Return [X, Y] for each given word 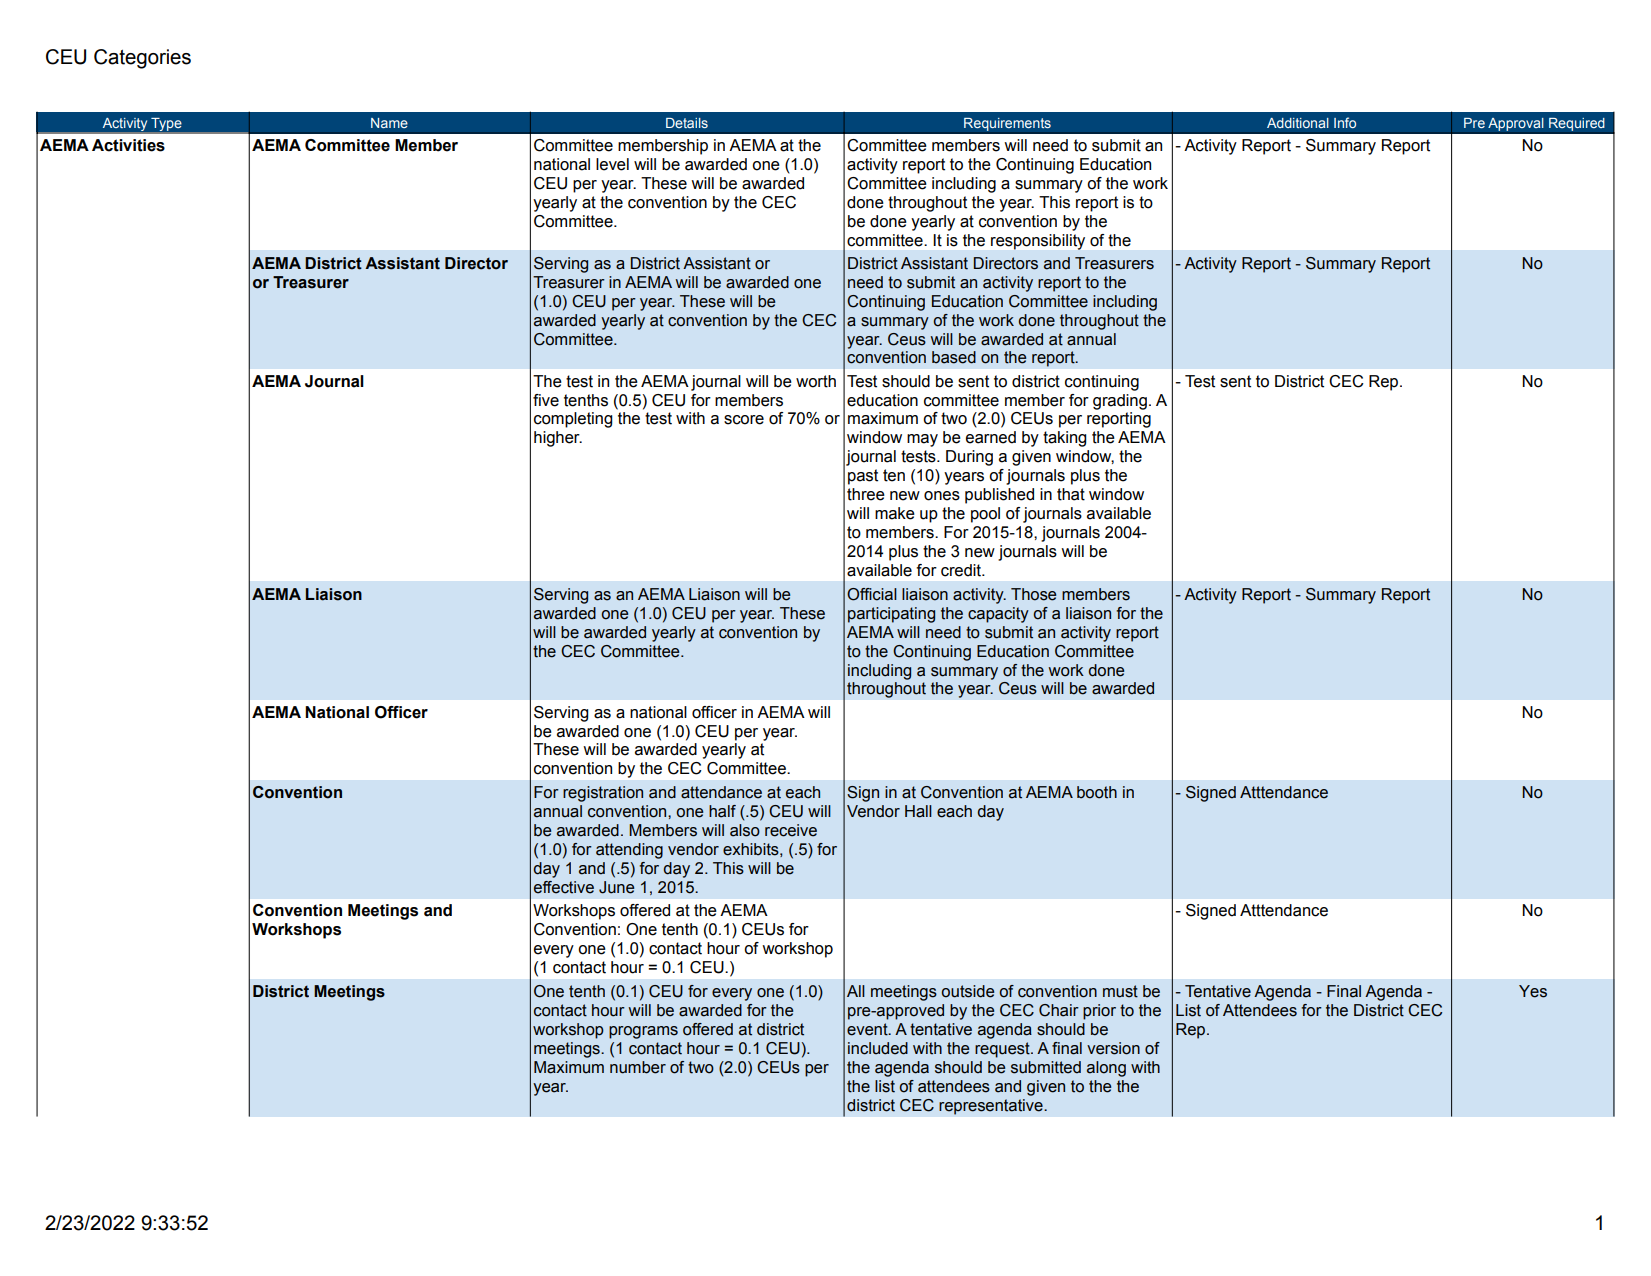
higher [558, 439]
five [546, 400]
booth [1097, 792]
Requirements [1007, 124]
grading [1120, 402]
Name [389, 123]
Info [1345, 122]
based [954, 357]
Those [1033, 594]
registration [603, 794]
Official [872, 594]
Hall [918, 811]
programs [643, 1032]
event [868, 1029]
